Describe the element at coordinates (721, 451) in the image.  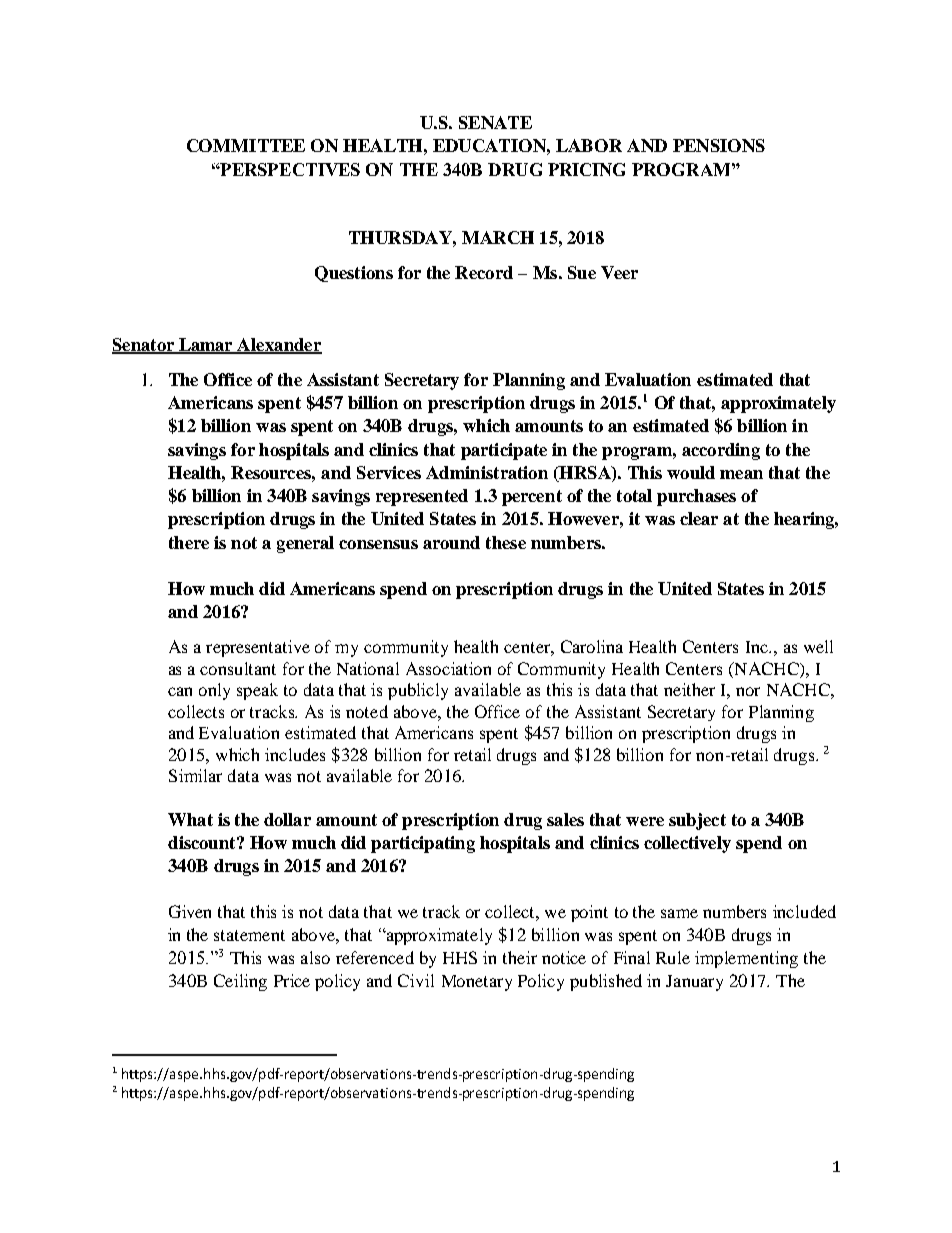
I see `according` at that location.
